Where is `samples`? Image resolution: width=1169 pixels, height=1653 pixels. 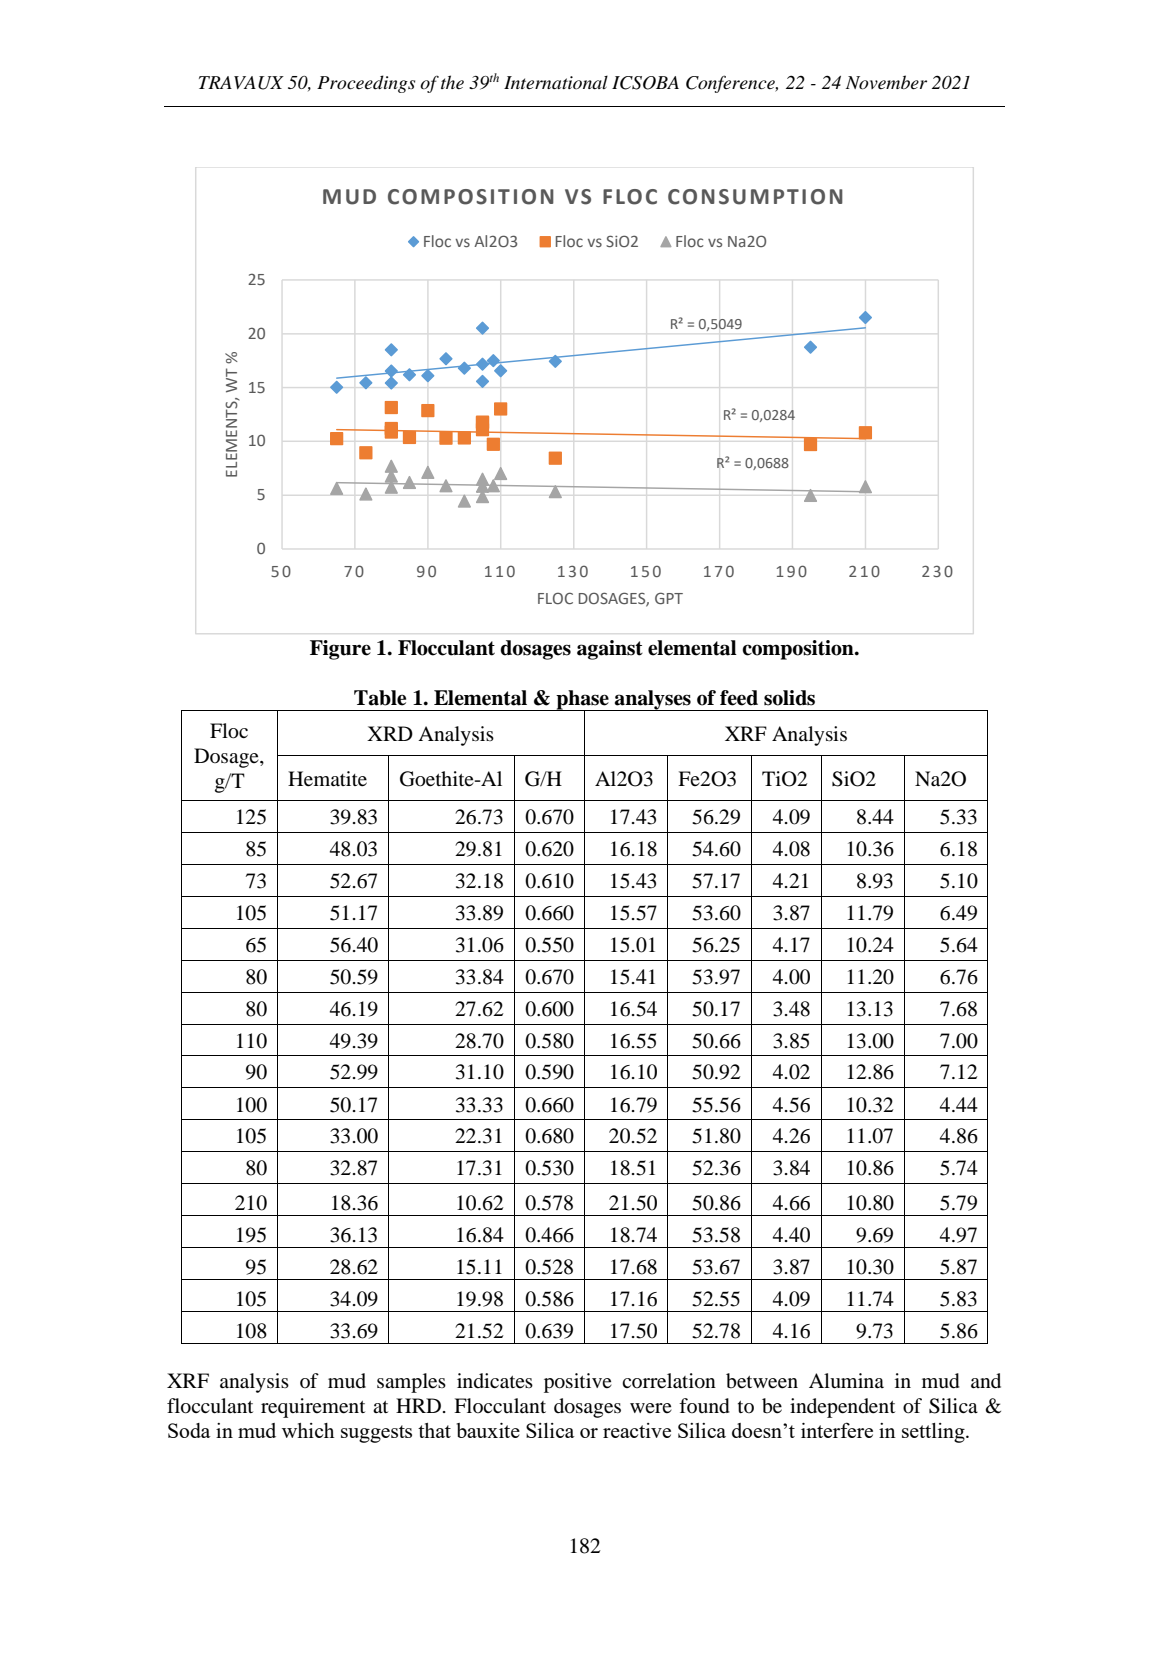
samples is located at coordinates (411, 1383).
